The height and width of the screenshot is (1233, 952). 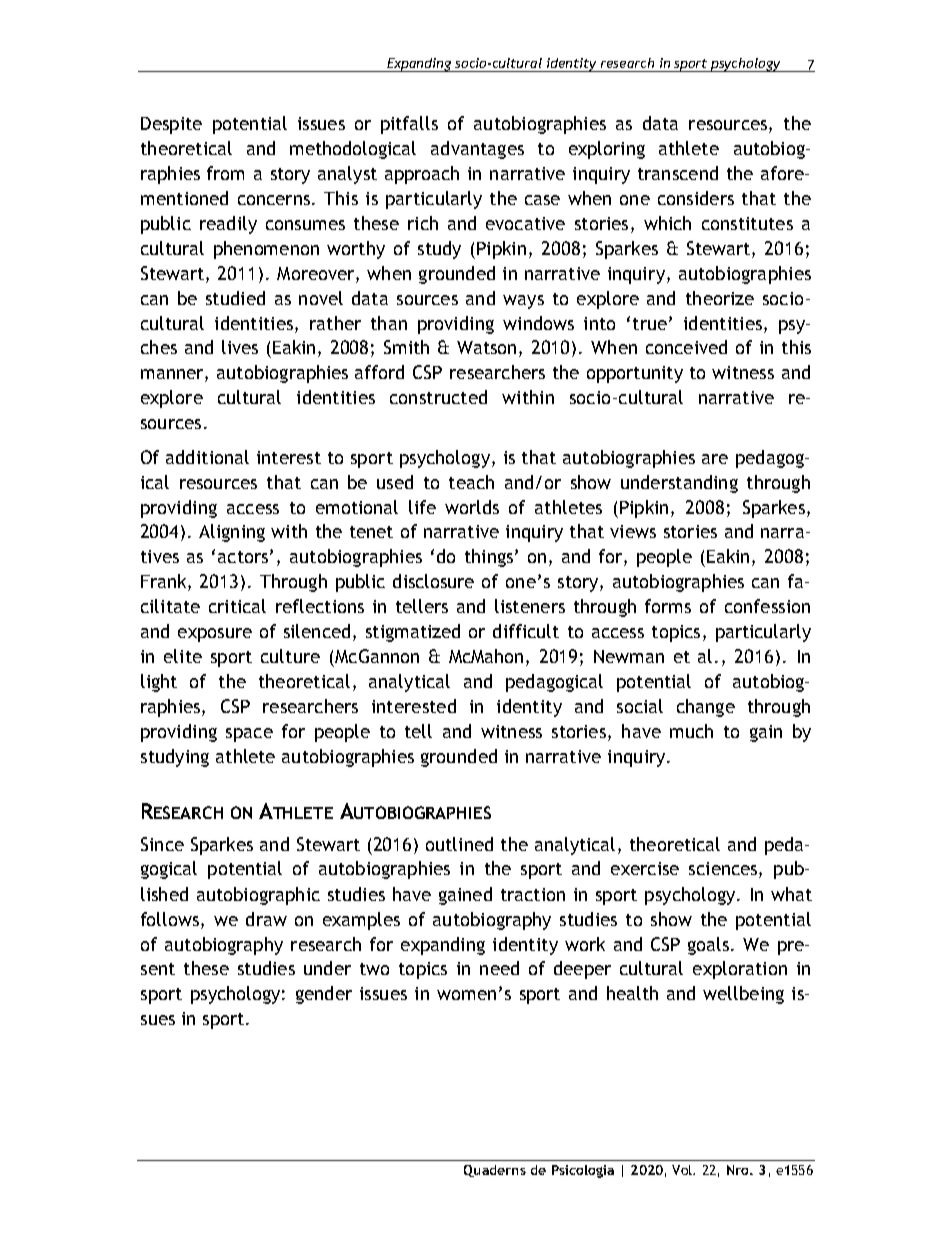 What do you see at coordinates (668, 606) in the screenshot?
I see `forms` at bounding box center [668, 606].
